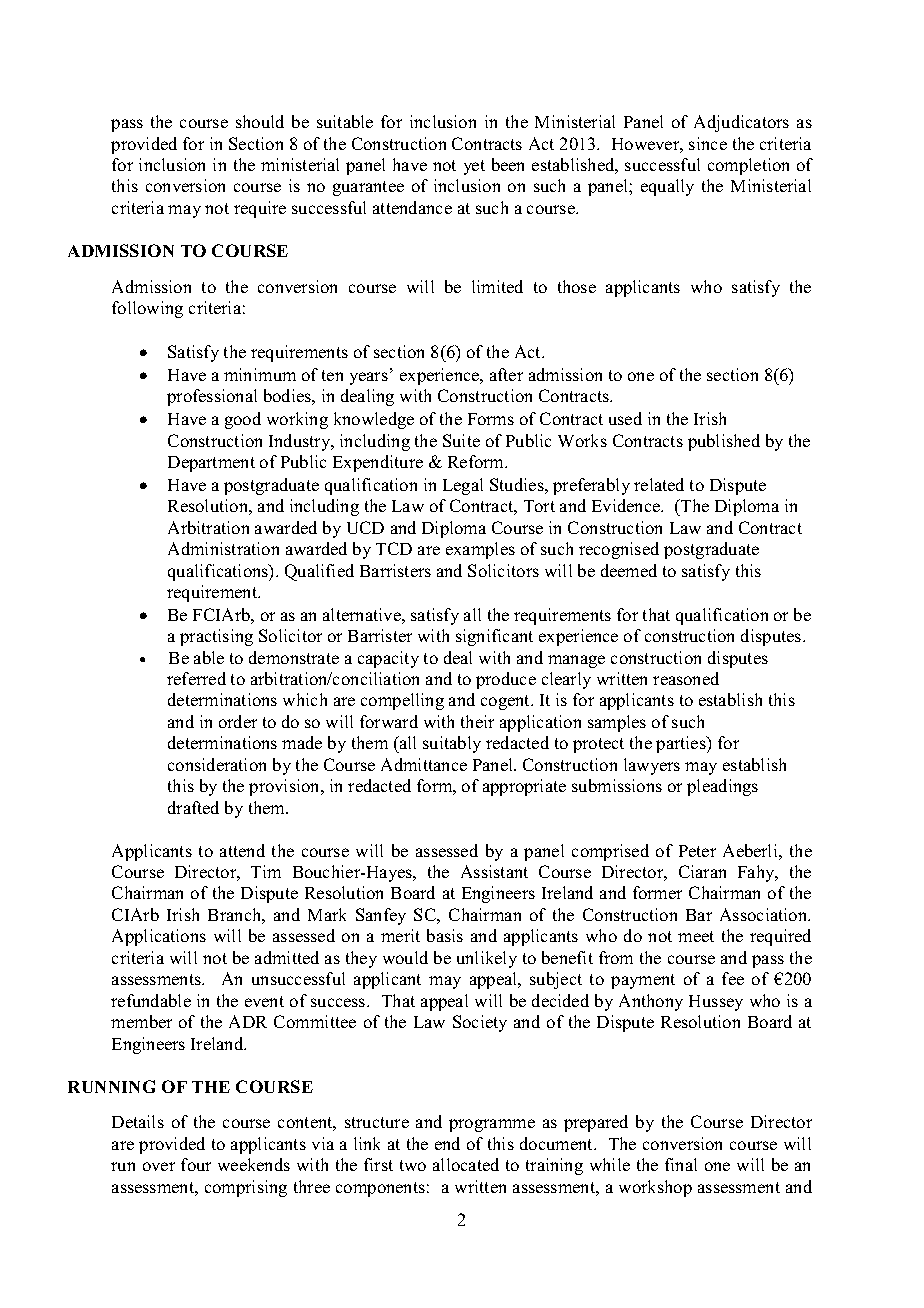 This image has width=924, height=1308. What do you see at coordinates (708, 143) in the image?
I see `since` at bounding box center [708, 143].
